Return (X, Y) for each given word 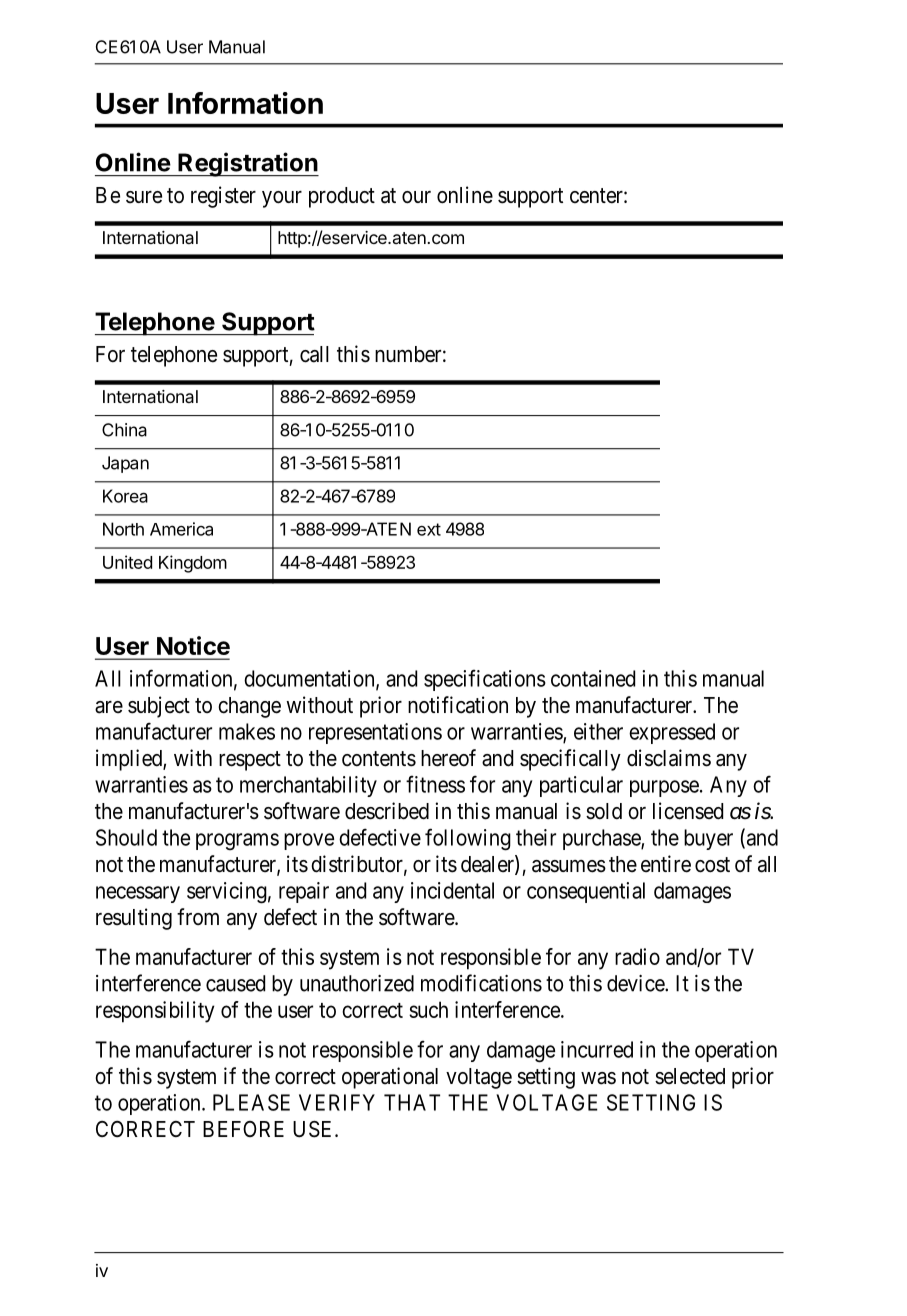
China (124, 430)
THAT (412, 1102)
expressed (672, 733)
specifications (485, 680)
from (198, 916)
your (282, 199)
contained (593, 678)
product (342, 197)
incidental (452, 890)
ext (429, 529)
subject (159, 707)
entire (666, 864)
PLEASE (251, 1102)
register (223, 197)
